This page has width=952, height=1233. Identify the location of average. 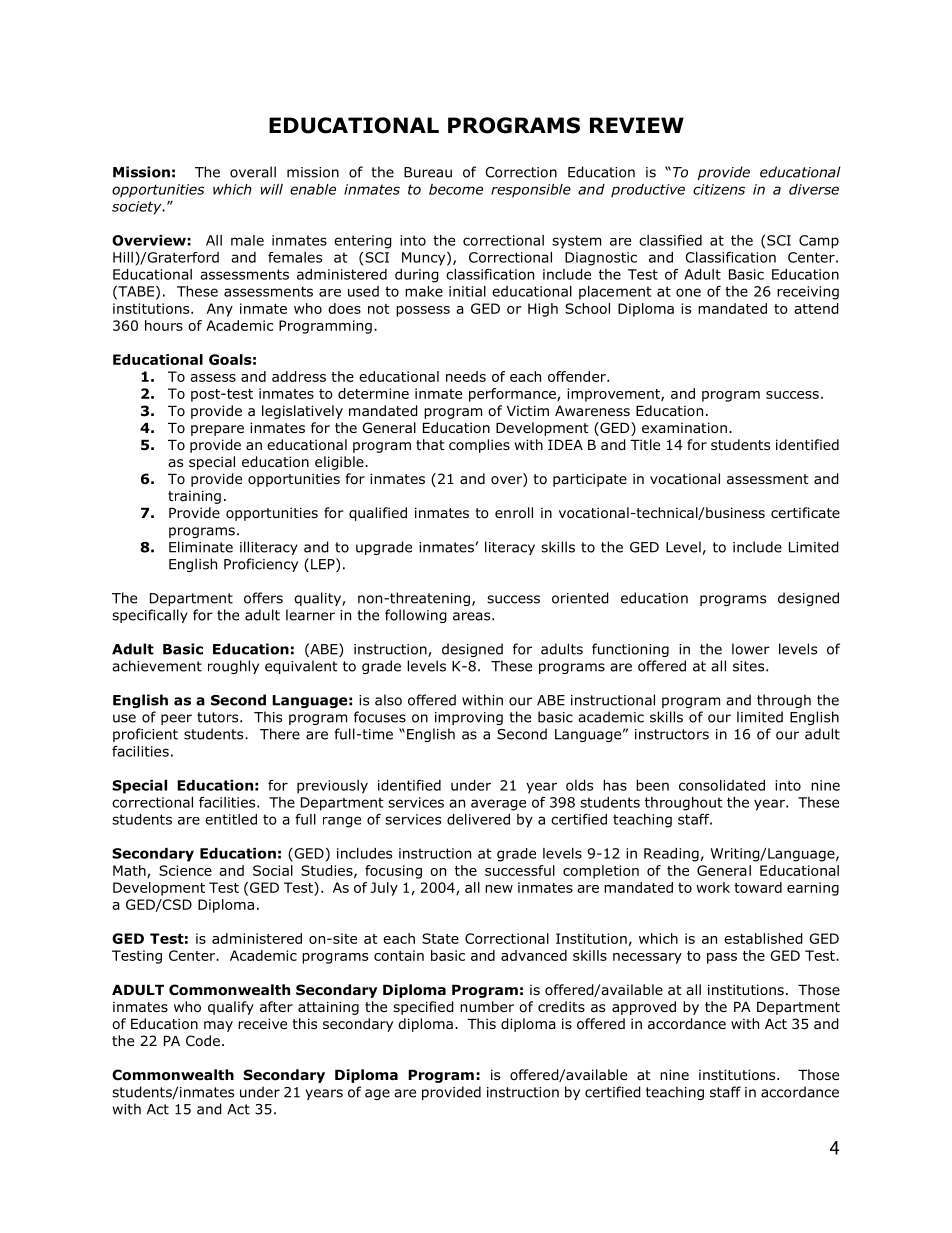
(498, 805).
